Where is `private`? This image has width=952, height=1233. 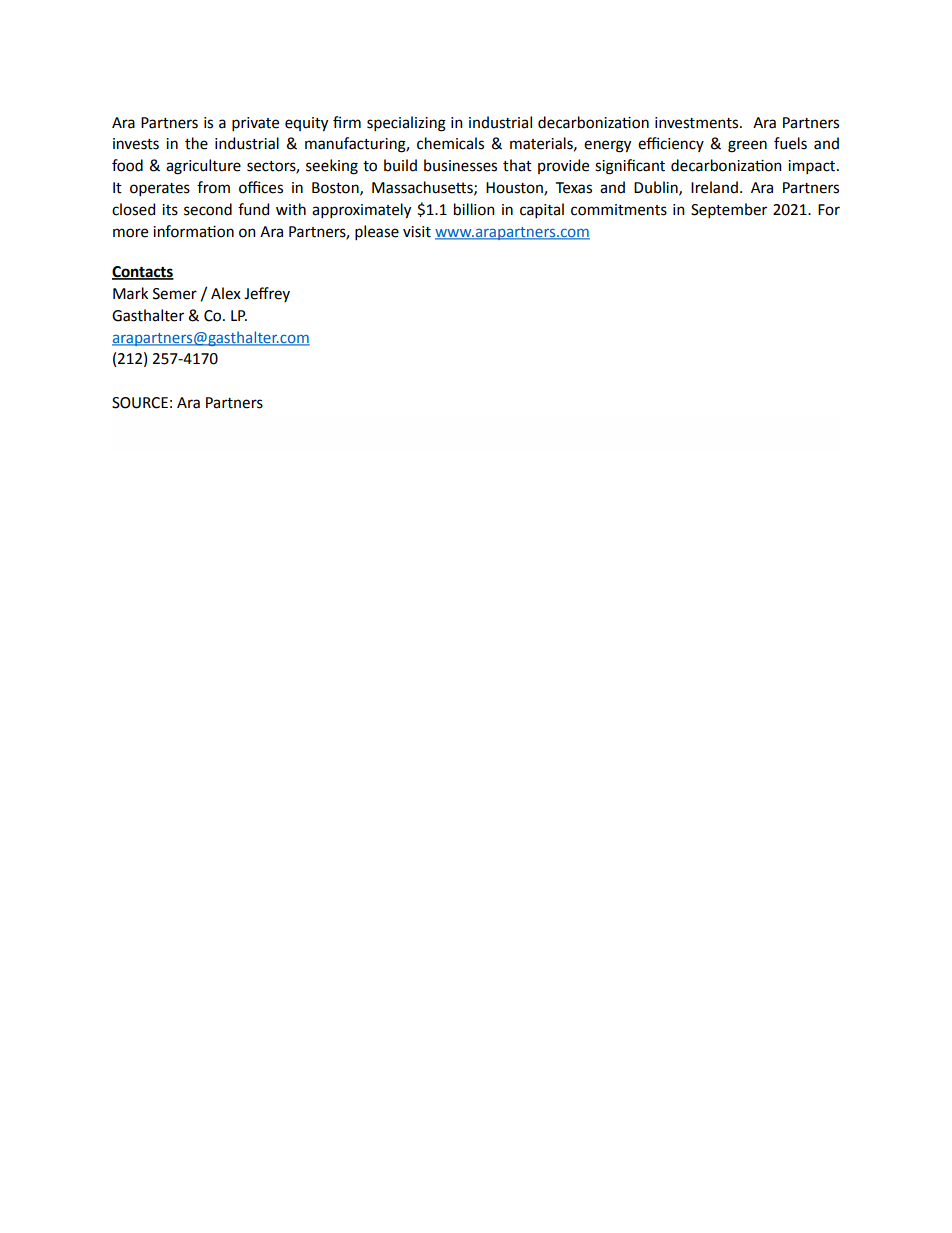
private is located at coordinates (255, 124).
